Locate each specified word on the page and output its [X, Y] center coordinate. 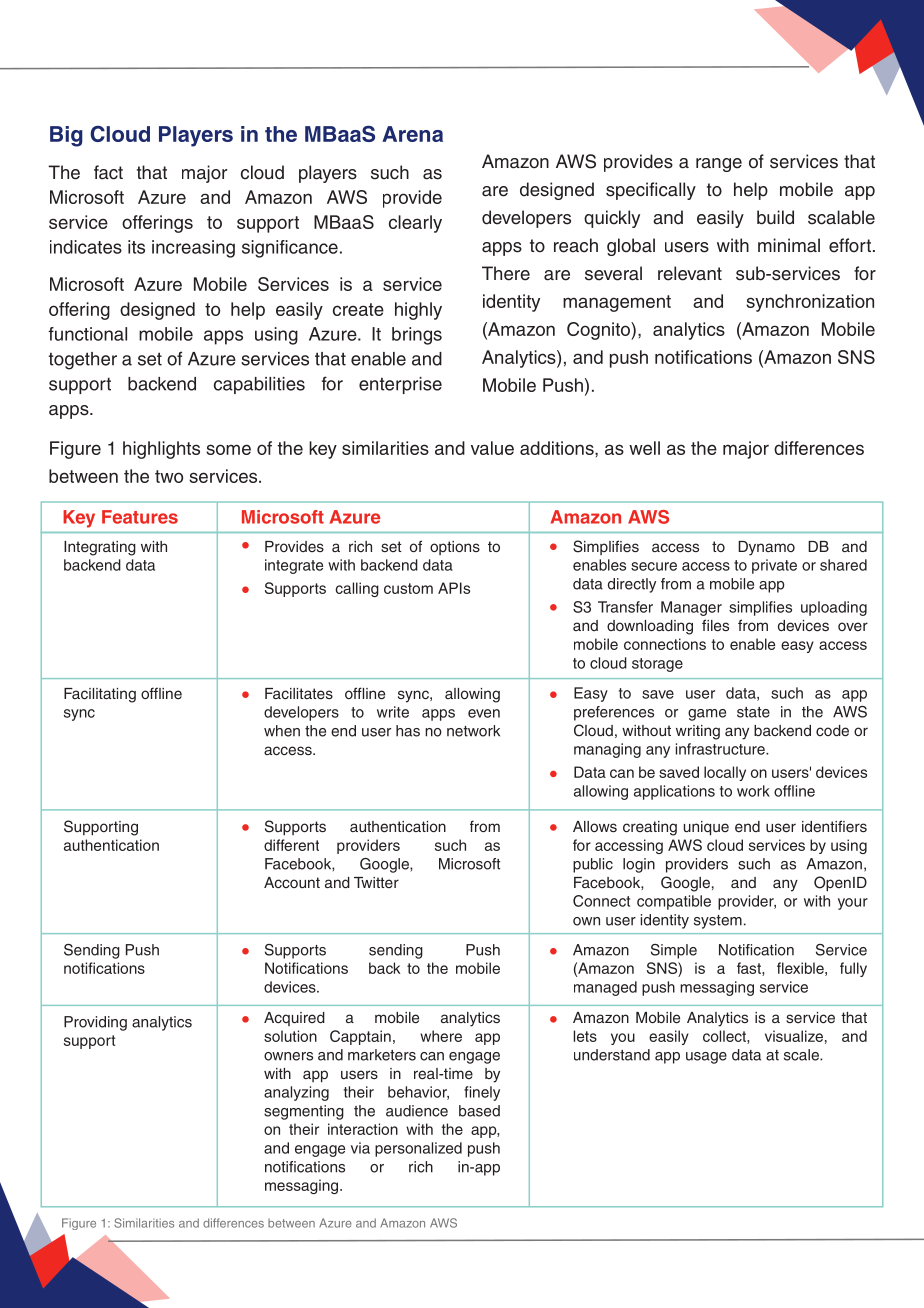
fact [108, 172]
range [719, 165]
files [715, 625]
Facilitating [100, 695]
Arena [412, 134]
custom [408, 588]
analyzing [296, 1093]
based [479, 1111]
